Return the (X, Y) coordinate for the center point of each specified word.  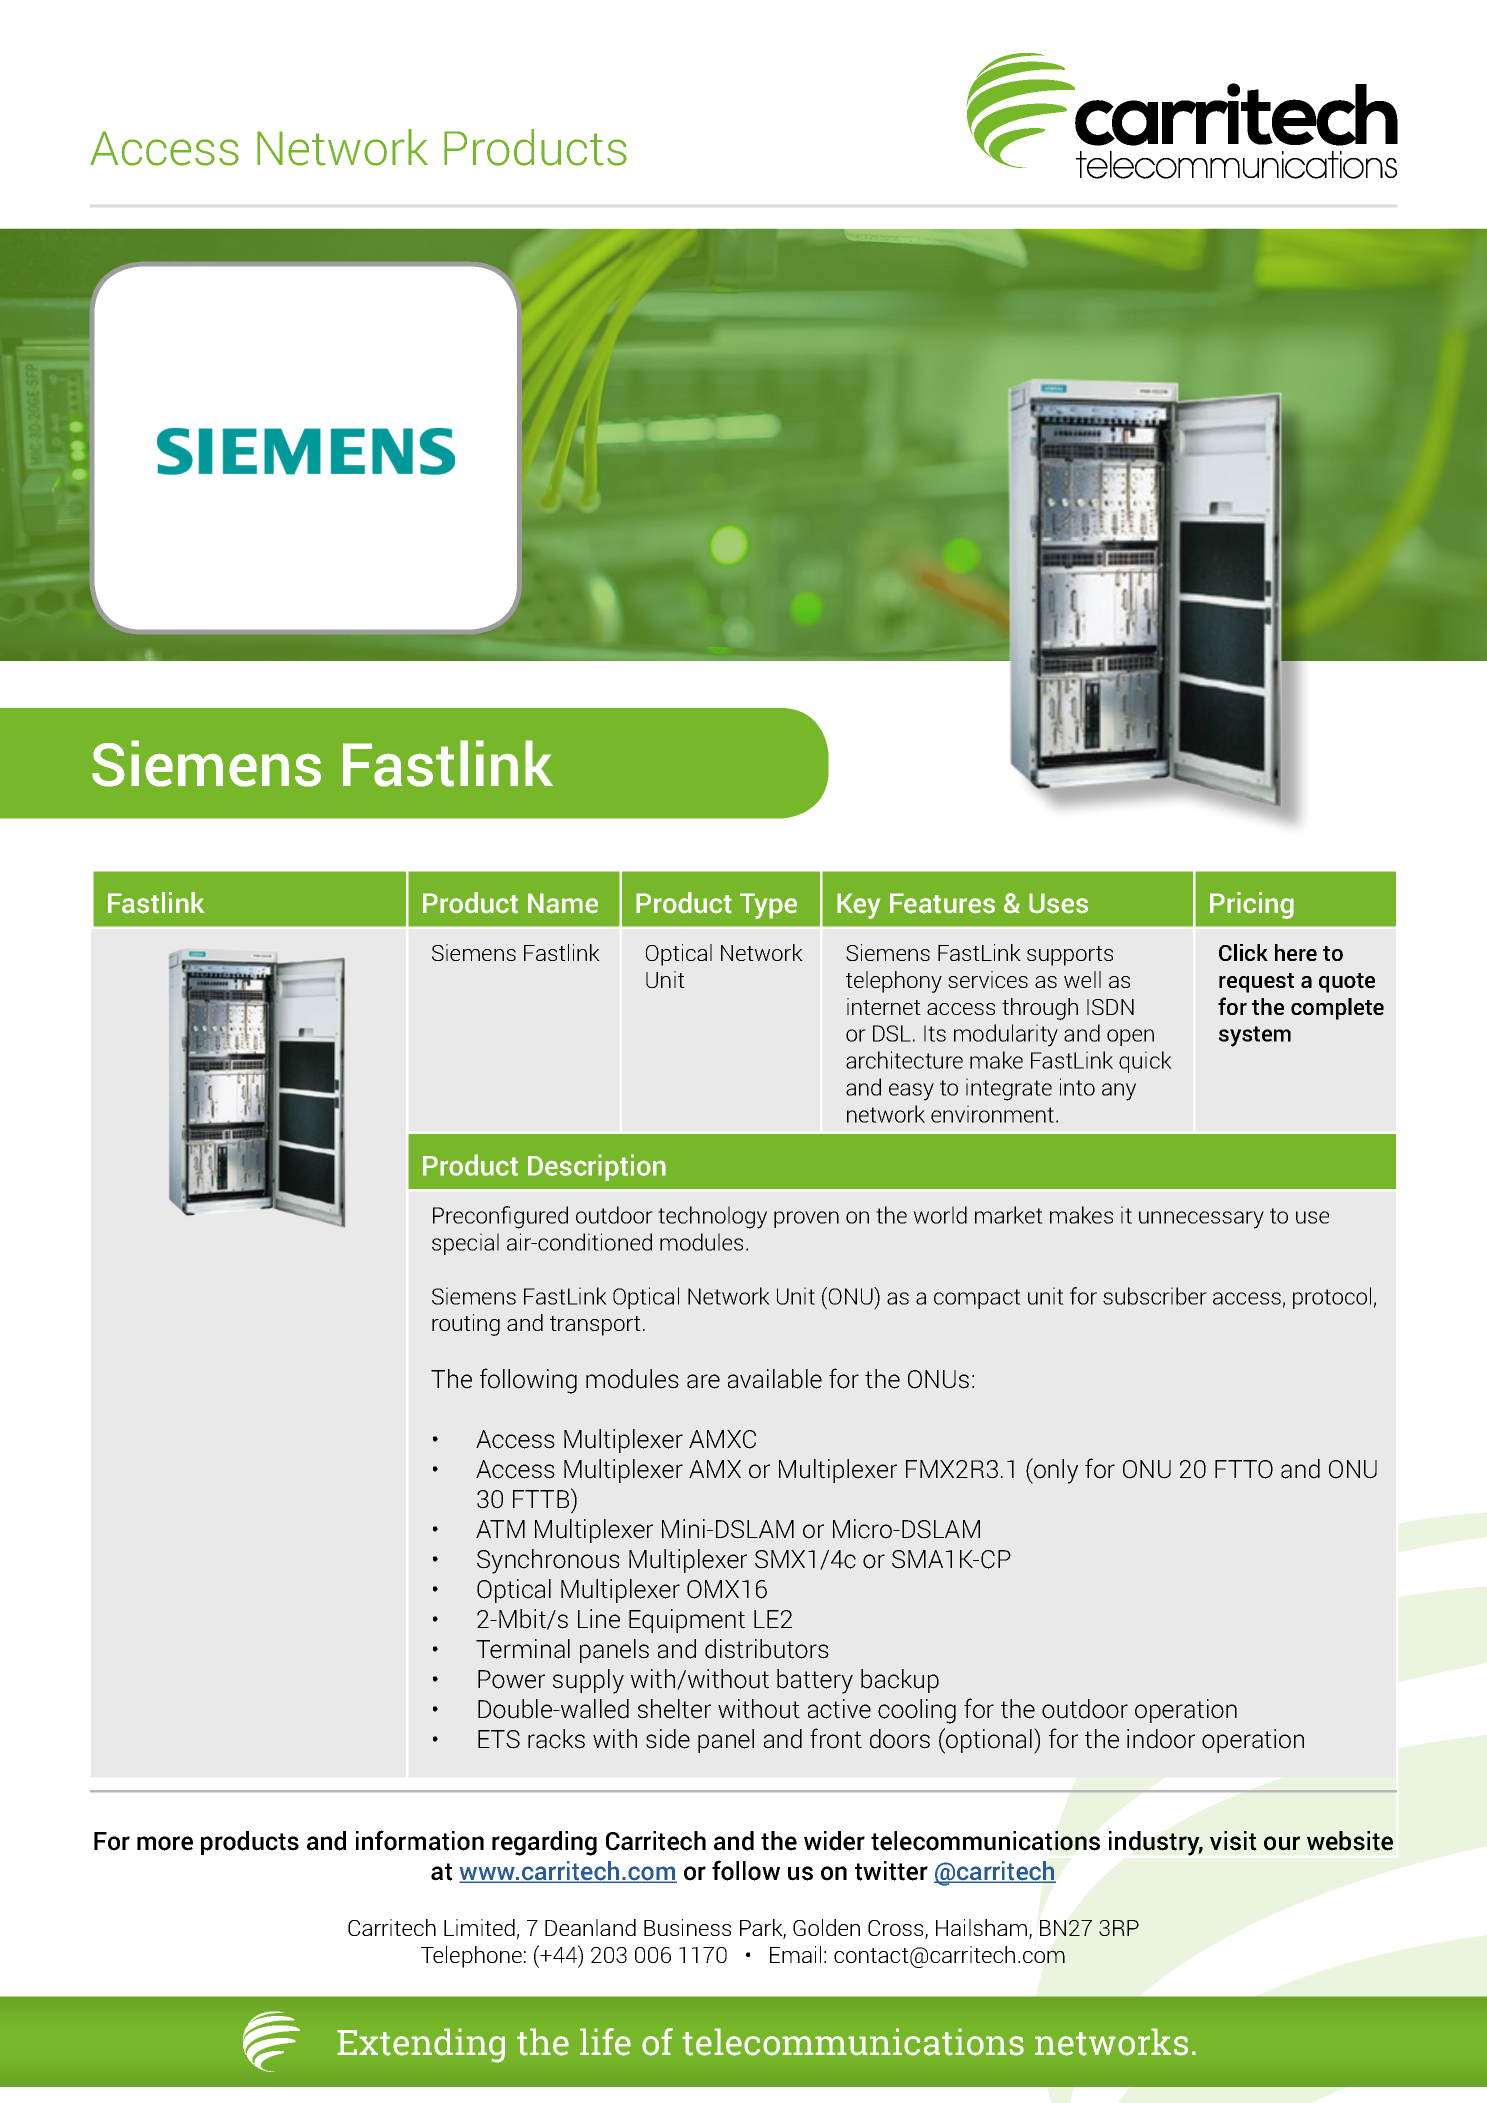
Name (563, 903)
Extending (421, 2045)
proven (806, 1219)
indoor (1161, 1739)
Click (1243, 952)
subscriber (1155, 1296)
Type (768, 906)
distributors (767, 1649)
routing (466, 1325)
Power (511, 1679)
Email (795, 1954)
